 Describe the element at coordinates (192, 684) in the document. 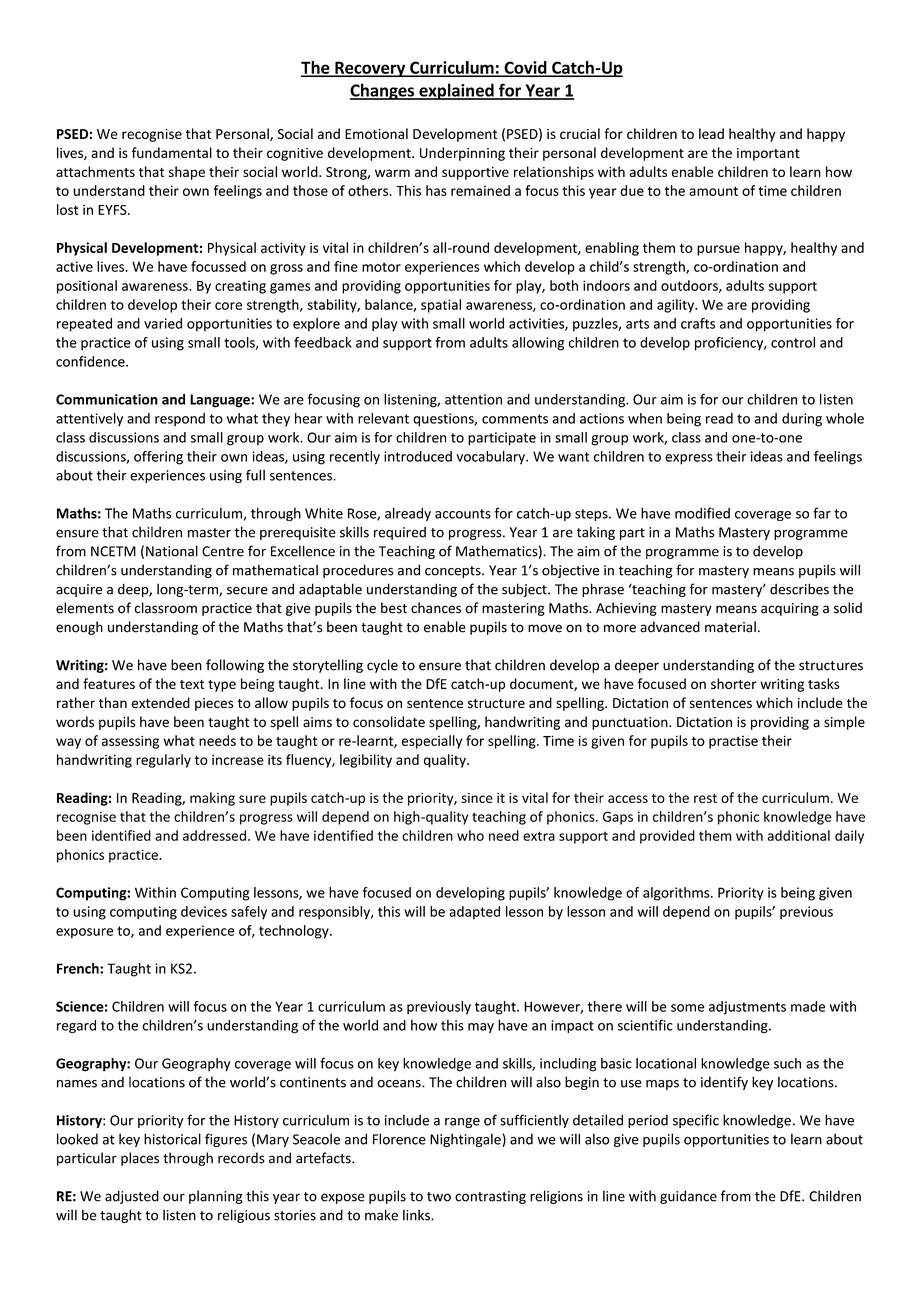

I see `text` at that location.
